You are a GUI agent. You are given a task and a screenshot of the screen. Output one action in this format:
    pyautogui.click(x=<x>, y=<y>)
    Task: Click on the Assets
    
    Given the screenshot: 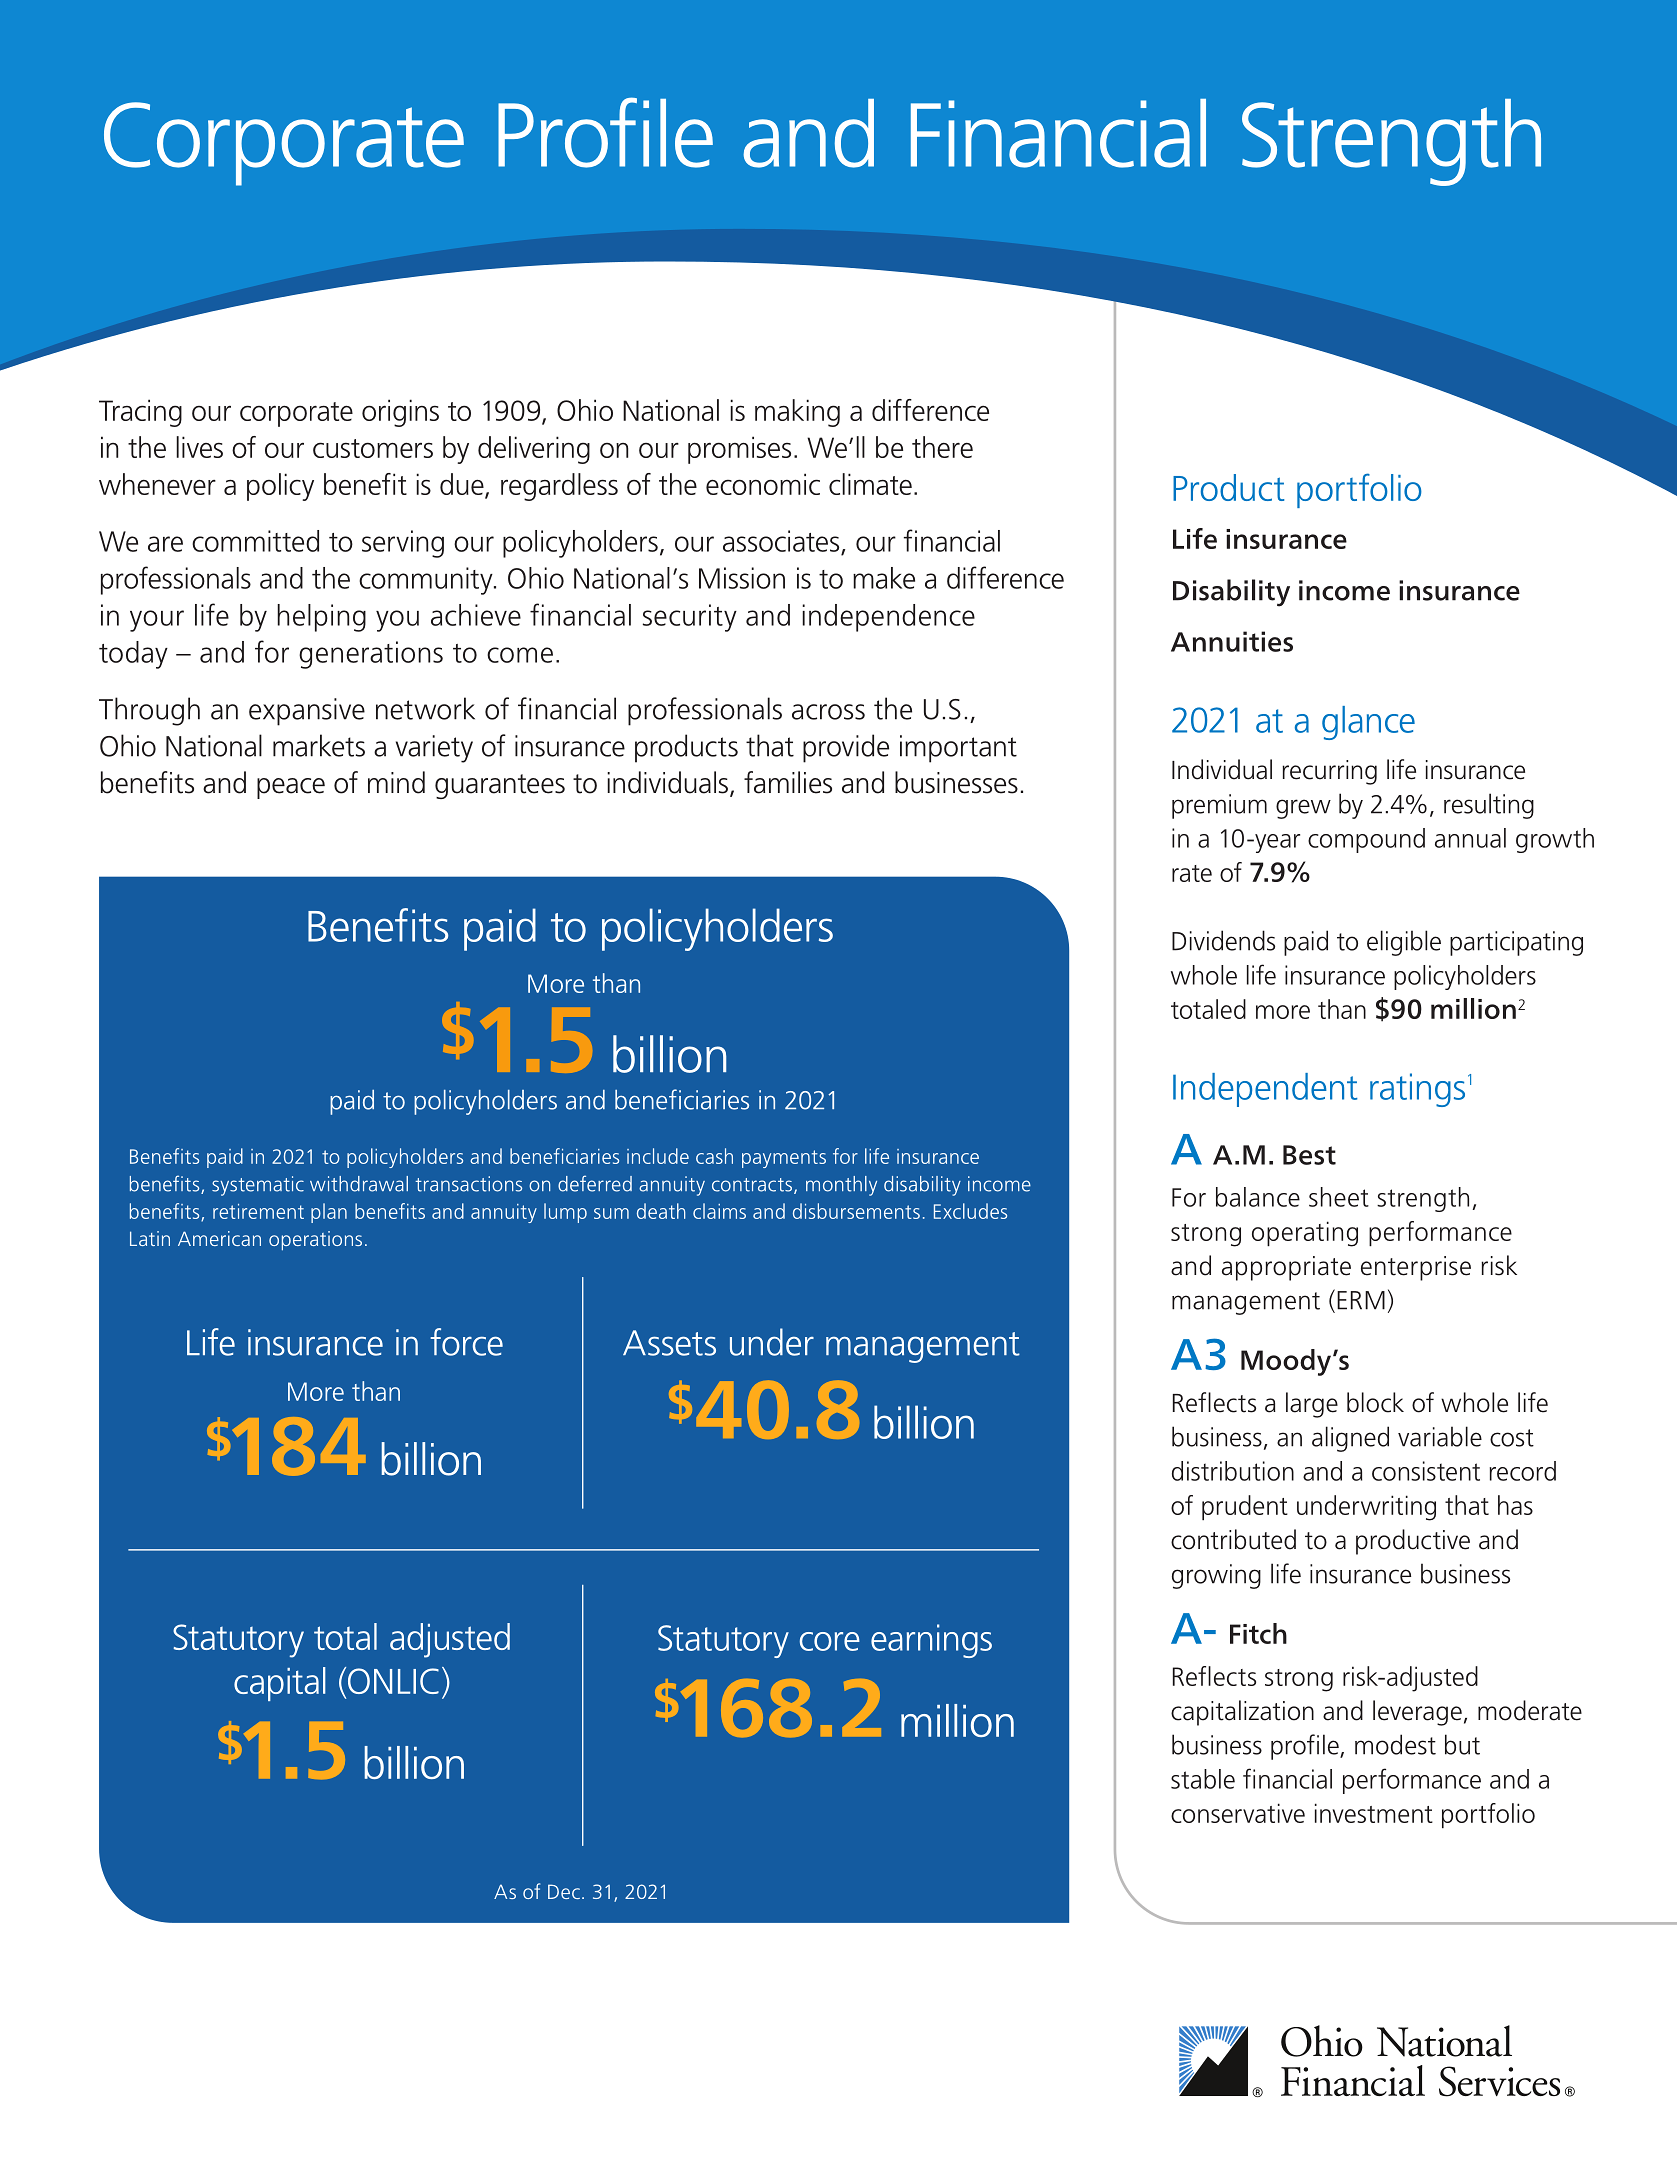 What is the action you would take?
    pyautogui.click(x=669, y=1343)
